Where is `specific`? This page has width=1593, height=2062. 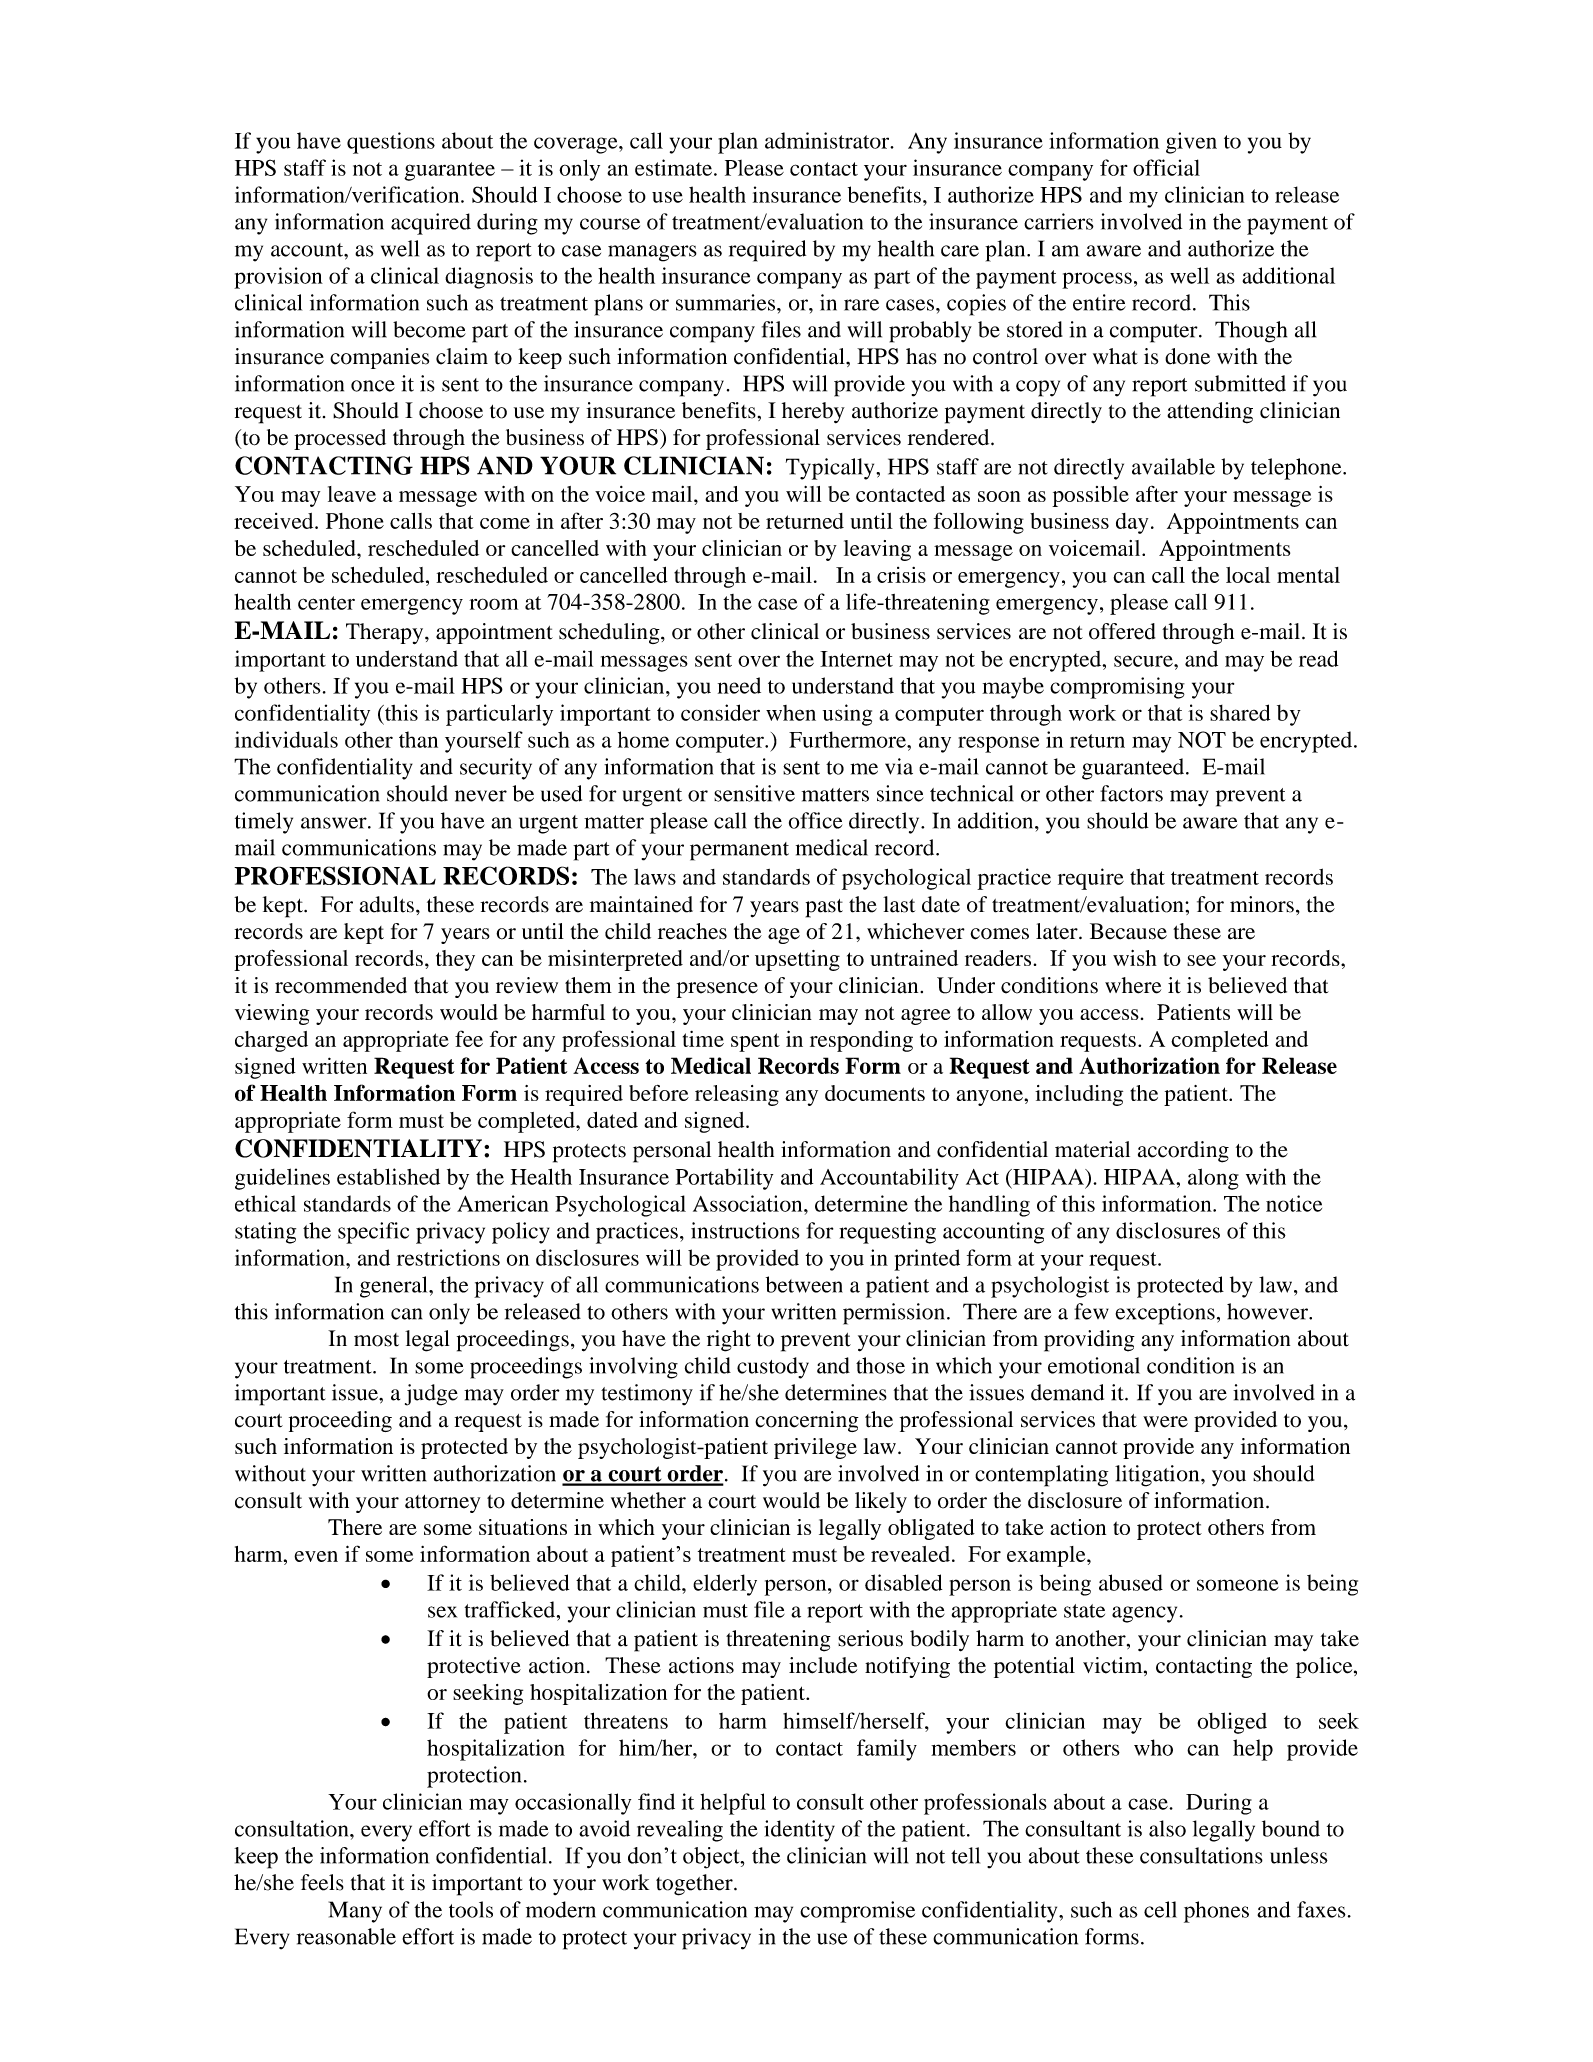 specific is located at coordinates (373, 1233).
